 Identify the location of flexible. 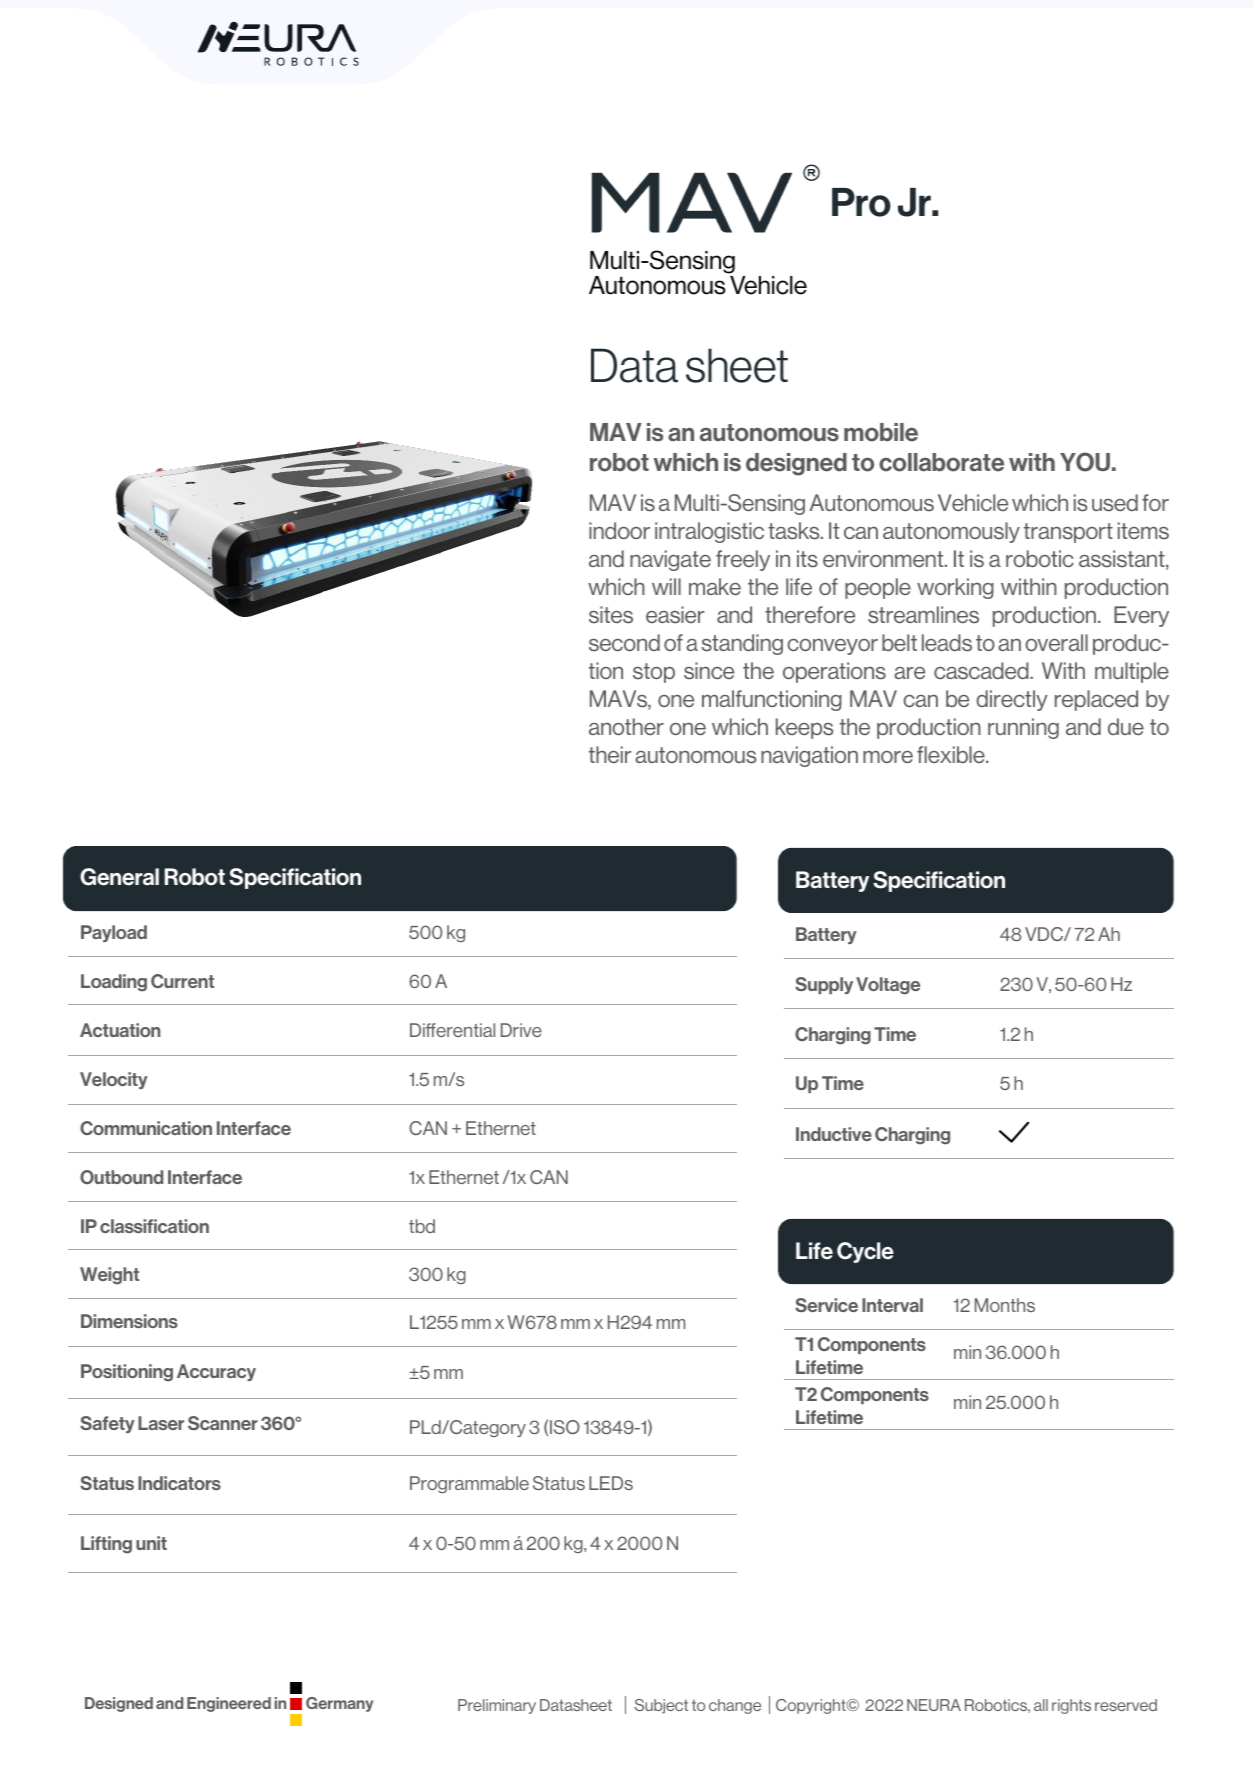
(952, 754).
